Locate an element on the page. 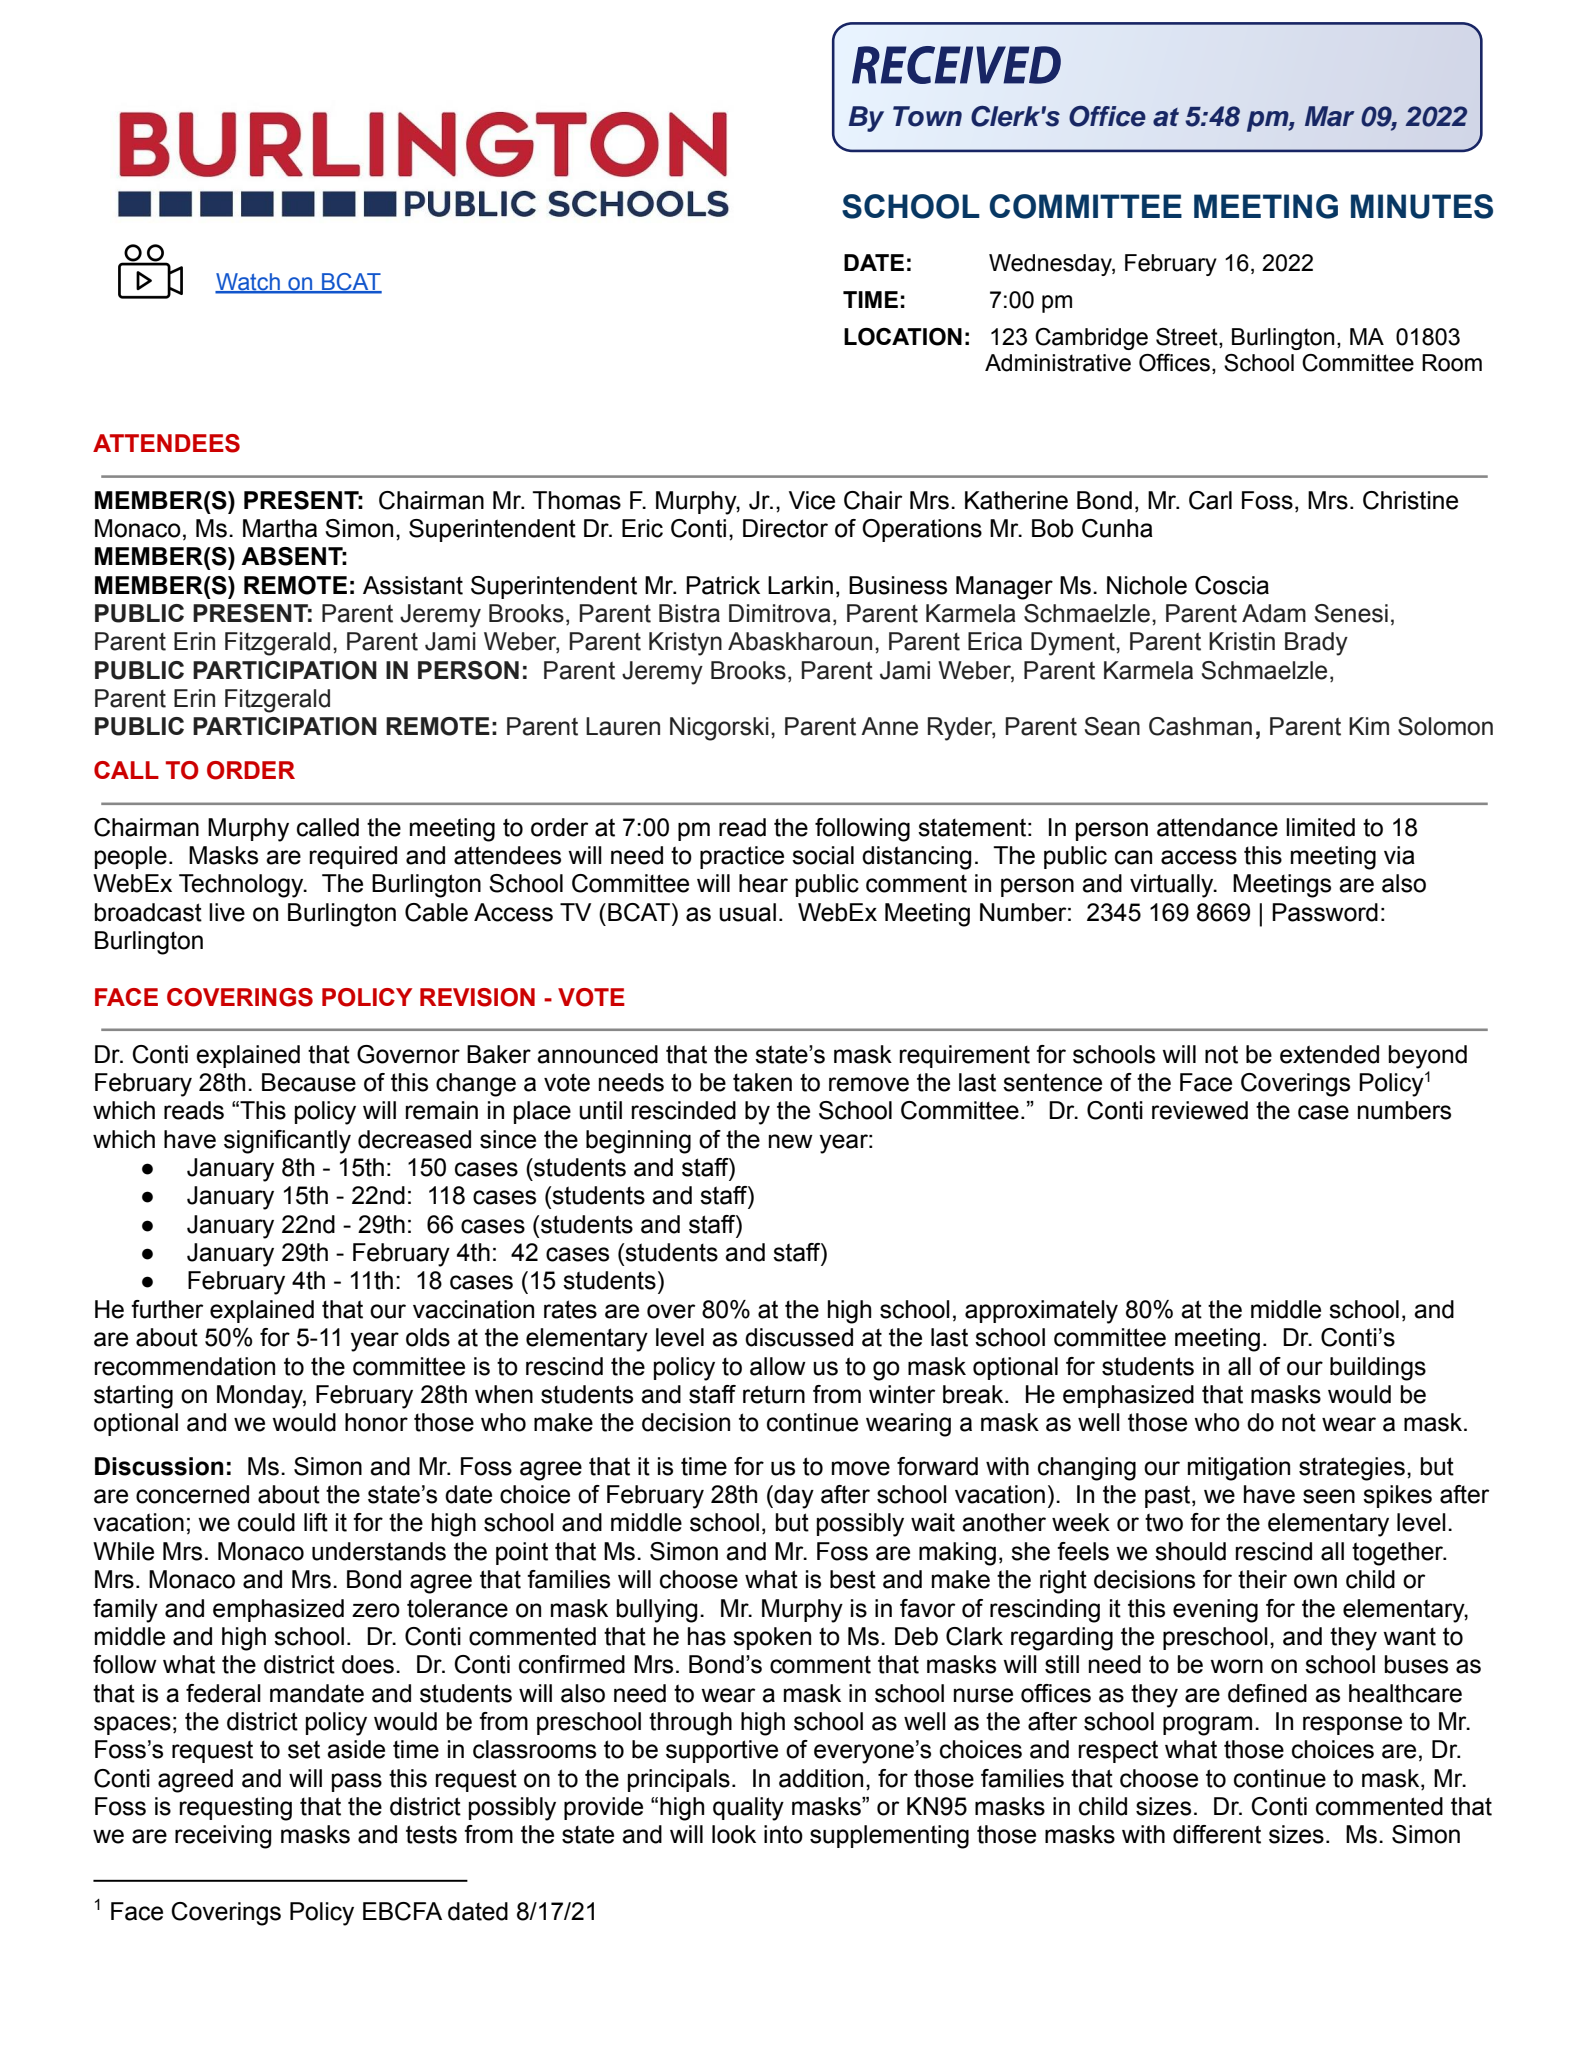  significantly is located at coordinates (287, 1142).
